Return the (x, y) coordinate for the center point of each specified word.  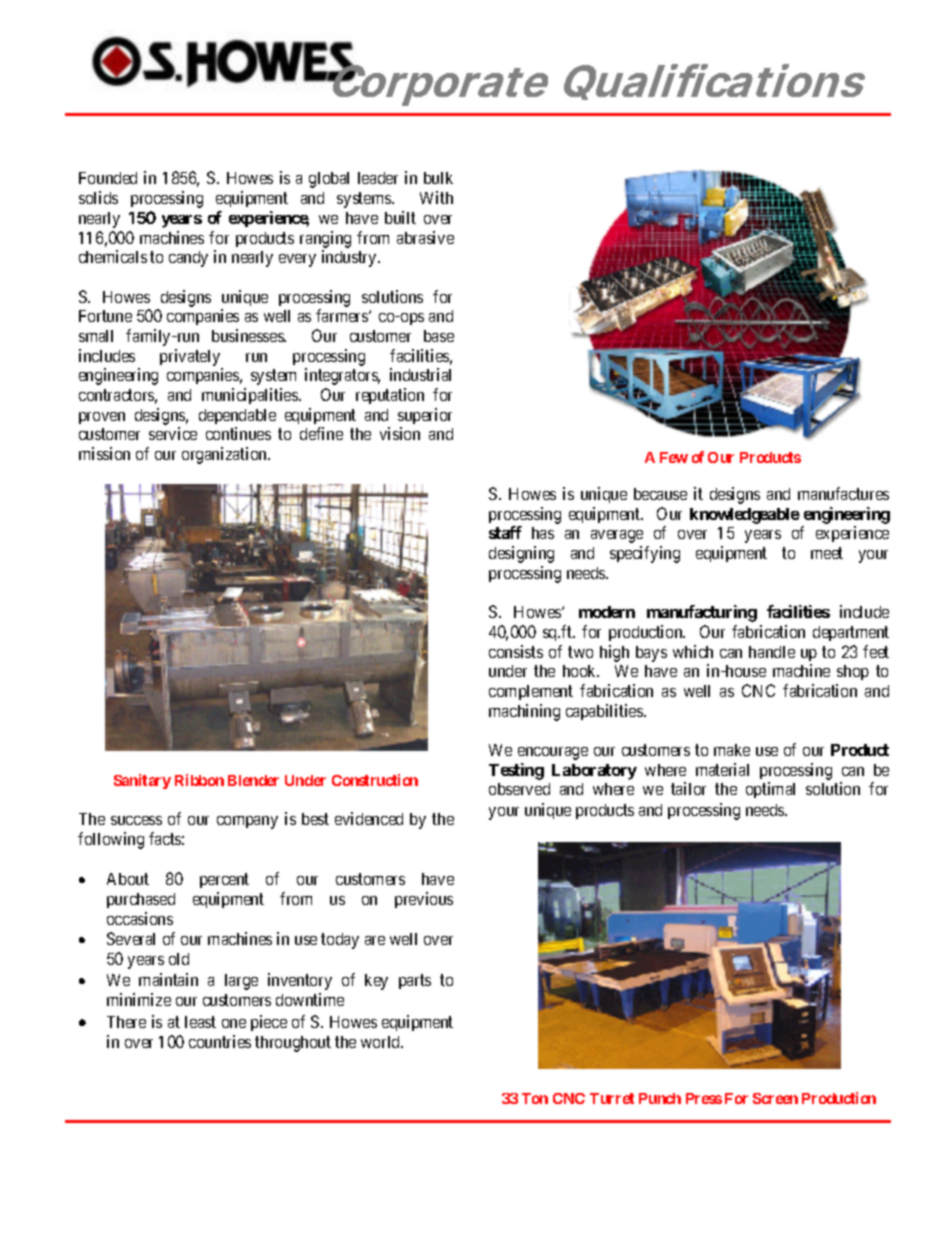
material (722, 769)
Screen (775, 1098)
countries (220, 1041)
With (436, 197)
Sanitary (142, 781)
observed (519, 789)
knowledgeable (745, 516)
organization (225, 455)
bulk (438, 178)
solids (98, 197)
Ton (535, 1098)
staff (505, 532)
